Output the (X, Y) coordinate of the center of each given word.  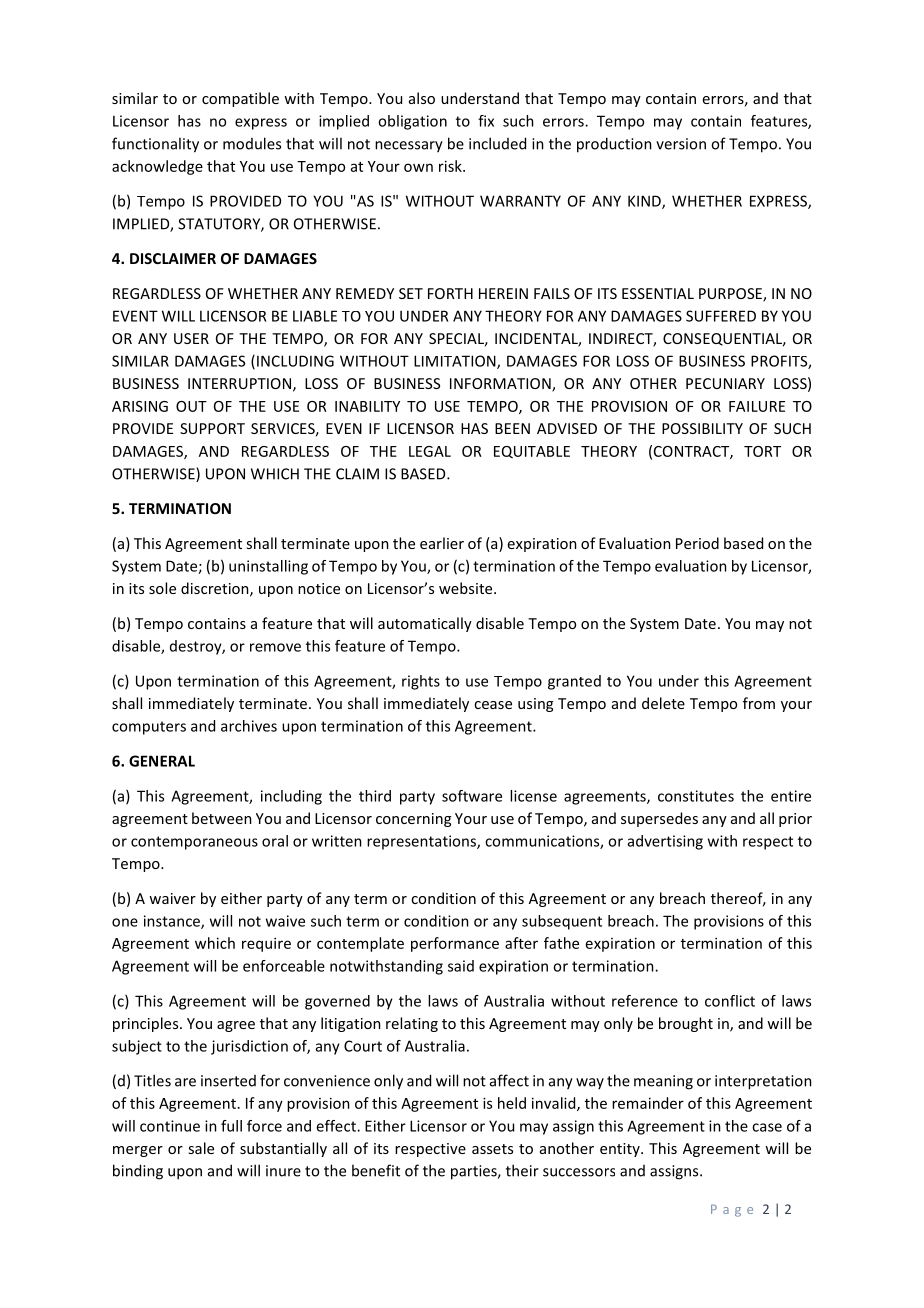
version (681, 144)
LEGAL (430, 451)
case (767, 1127)
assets (492, 1149)
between (222, 818)
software (472, 796)
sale (201, 1148)
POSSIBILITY (702, 428)
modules (252, 143)
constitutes (696, 796)
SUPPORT (212, 428)
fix (486, 121)
